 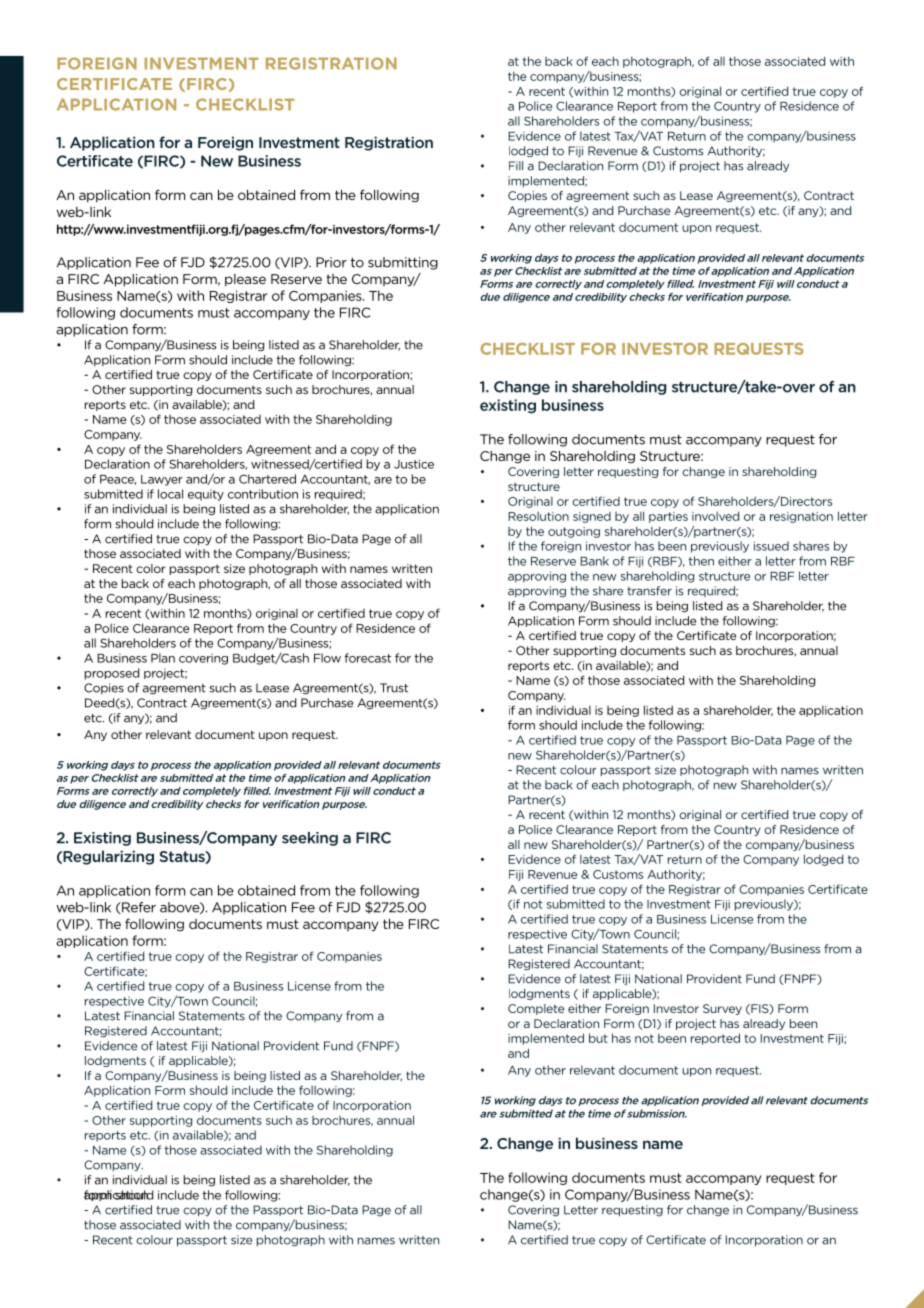 I want to click on Survey, so click(x=722, y=1009).
